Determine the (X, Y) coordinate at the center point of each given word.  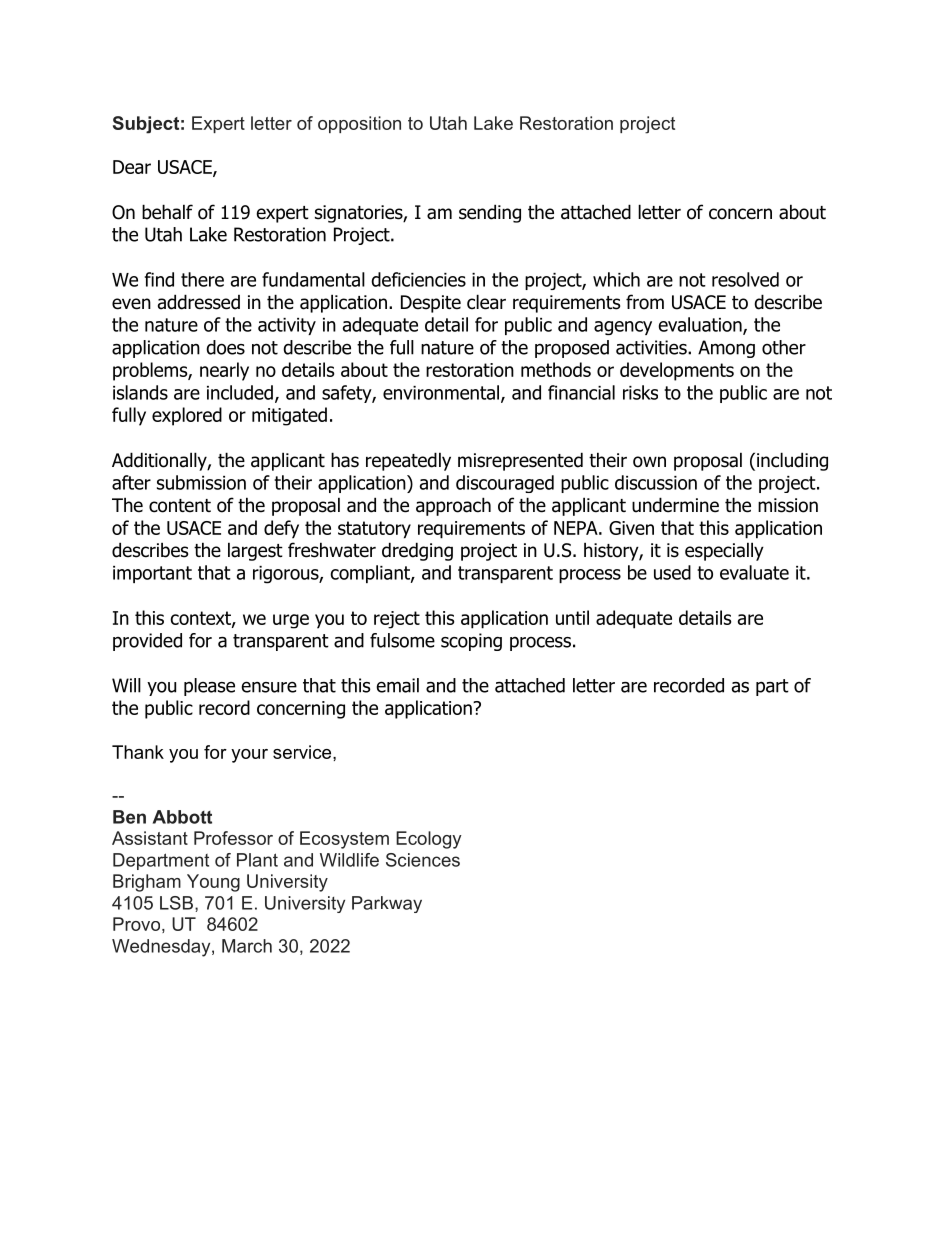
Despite (431, 304)
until (572, 617)
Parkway (387, 904)
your (249, 756)
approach (453, 506)
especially (724, 551)
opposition (359, 124)
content (180, 506)
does (225, 347)
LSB (176, 903)
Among (726, 349)
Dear (132, 167)
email (397, 685)
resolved (745, 279)
